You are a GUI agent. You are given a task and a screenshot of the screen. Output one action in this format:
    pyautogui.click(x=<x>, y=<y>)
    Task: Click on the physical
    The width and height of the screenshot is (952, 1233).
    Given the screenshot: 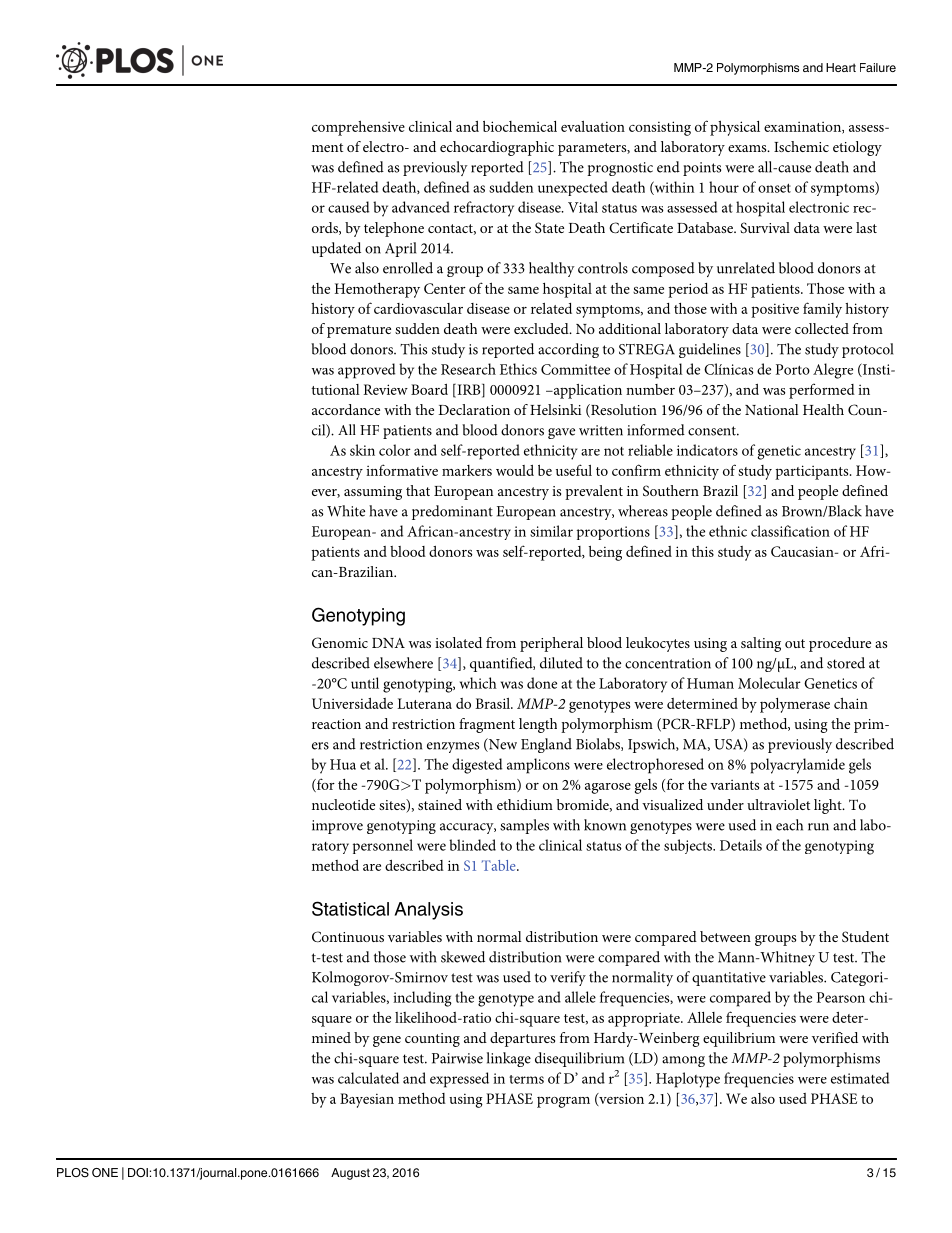 What is the action you would take?
    pyautogui.click(x=735, y=128)
